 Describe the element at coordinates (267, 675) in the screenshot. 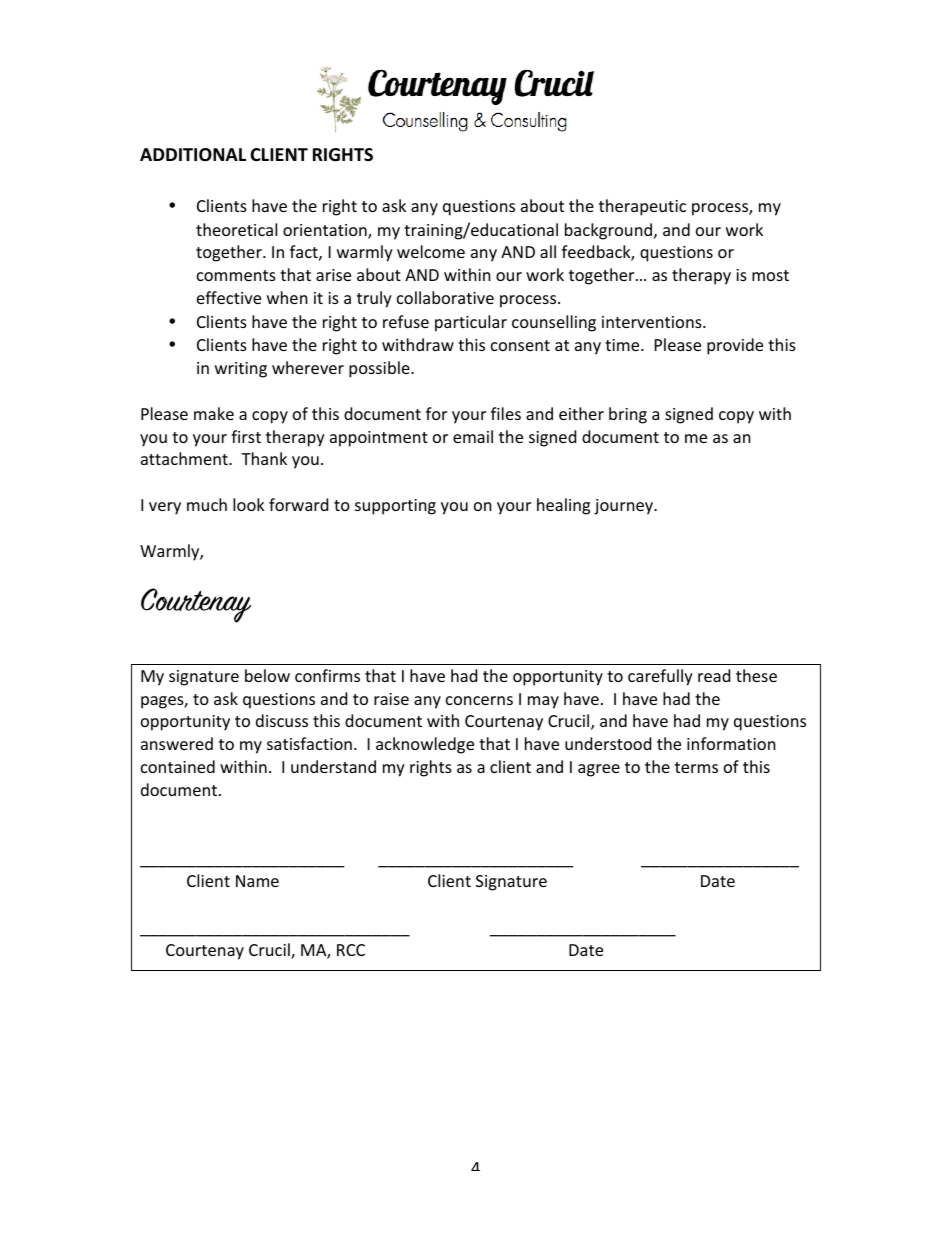

I see `below` at that location.
